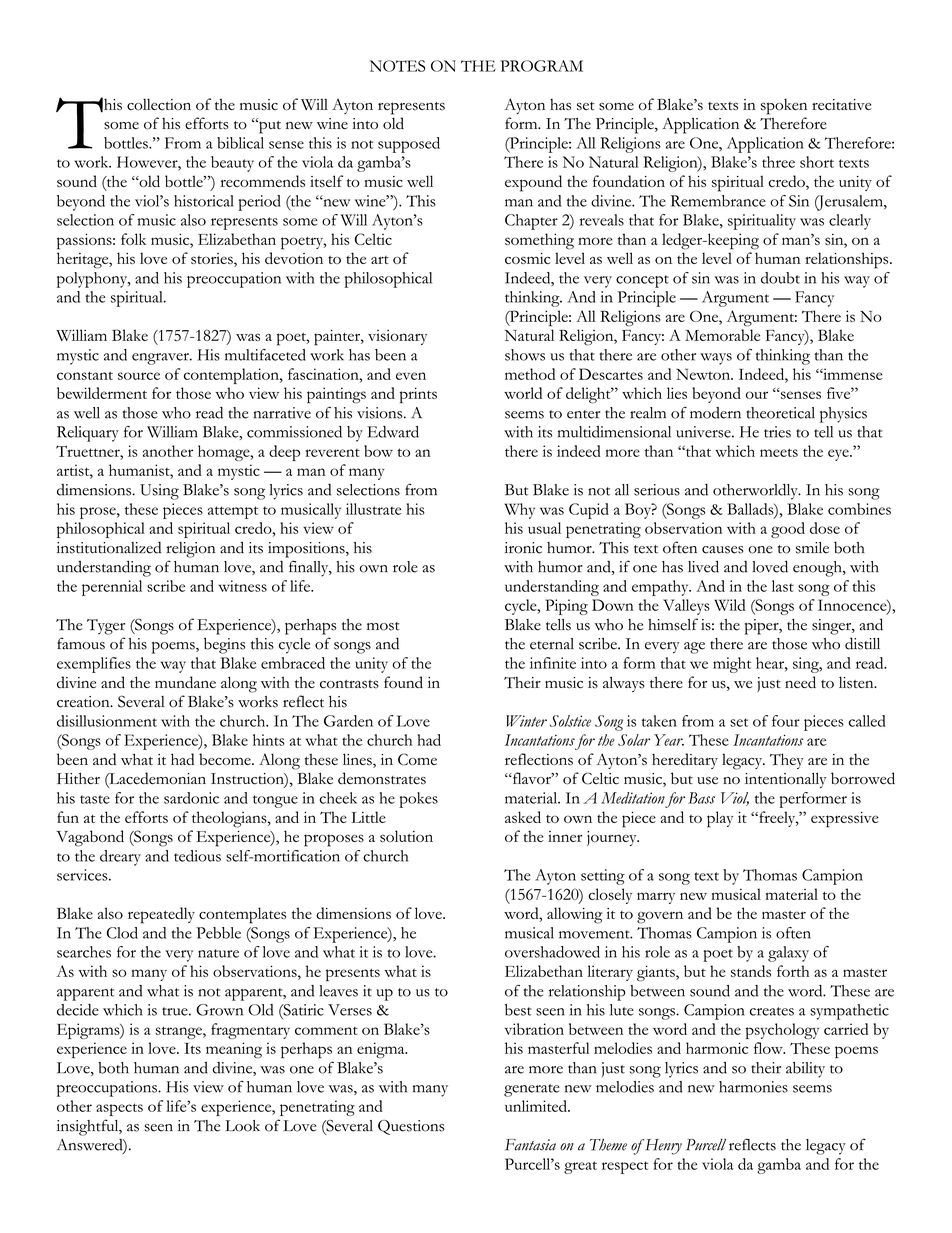 The height and width of the image is (1233, 952). I want to click on Reliquary, so click(88, 434).
